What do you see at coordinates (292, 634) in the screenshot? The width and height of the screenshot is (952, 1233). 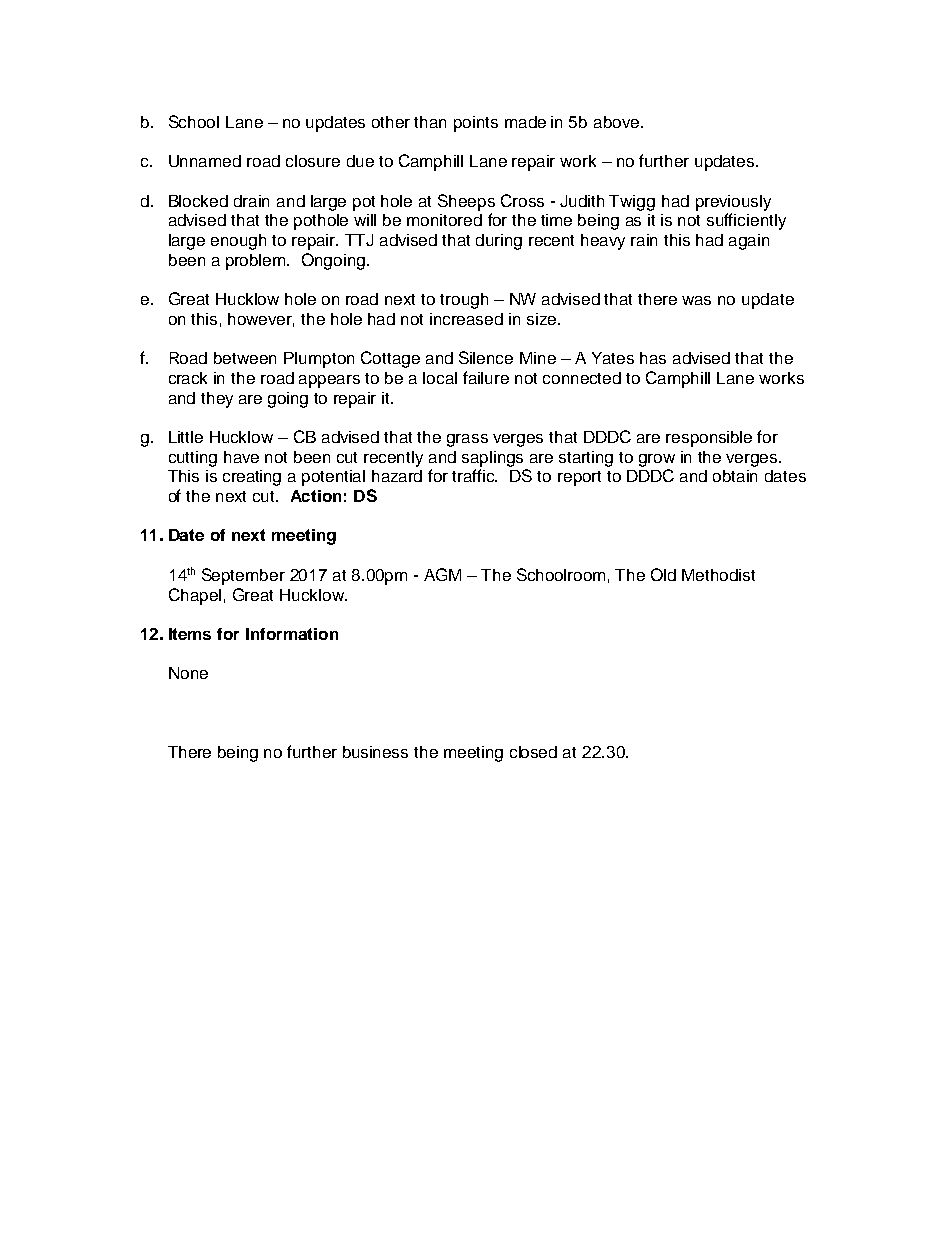 I see `Information` at bounding box center [292, 634].
